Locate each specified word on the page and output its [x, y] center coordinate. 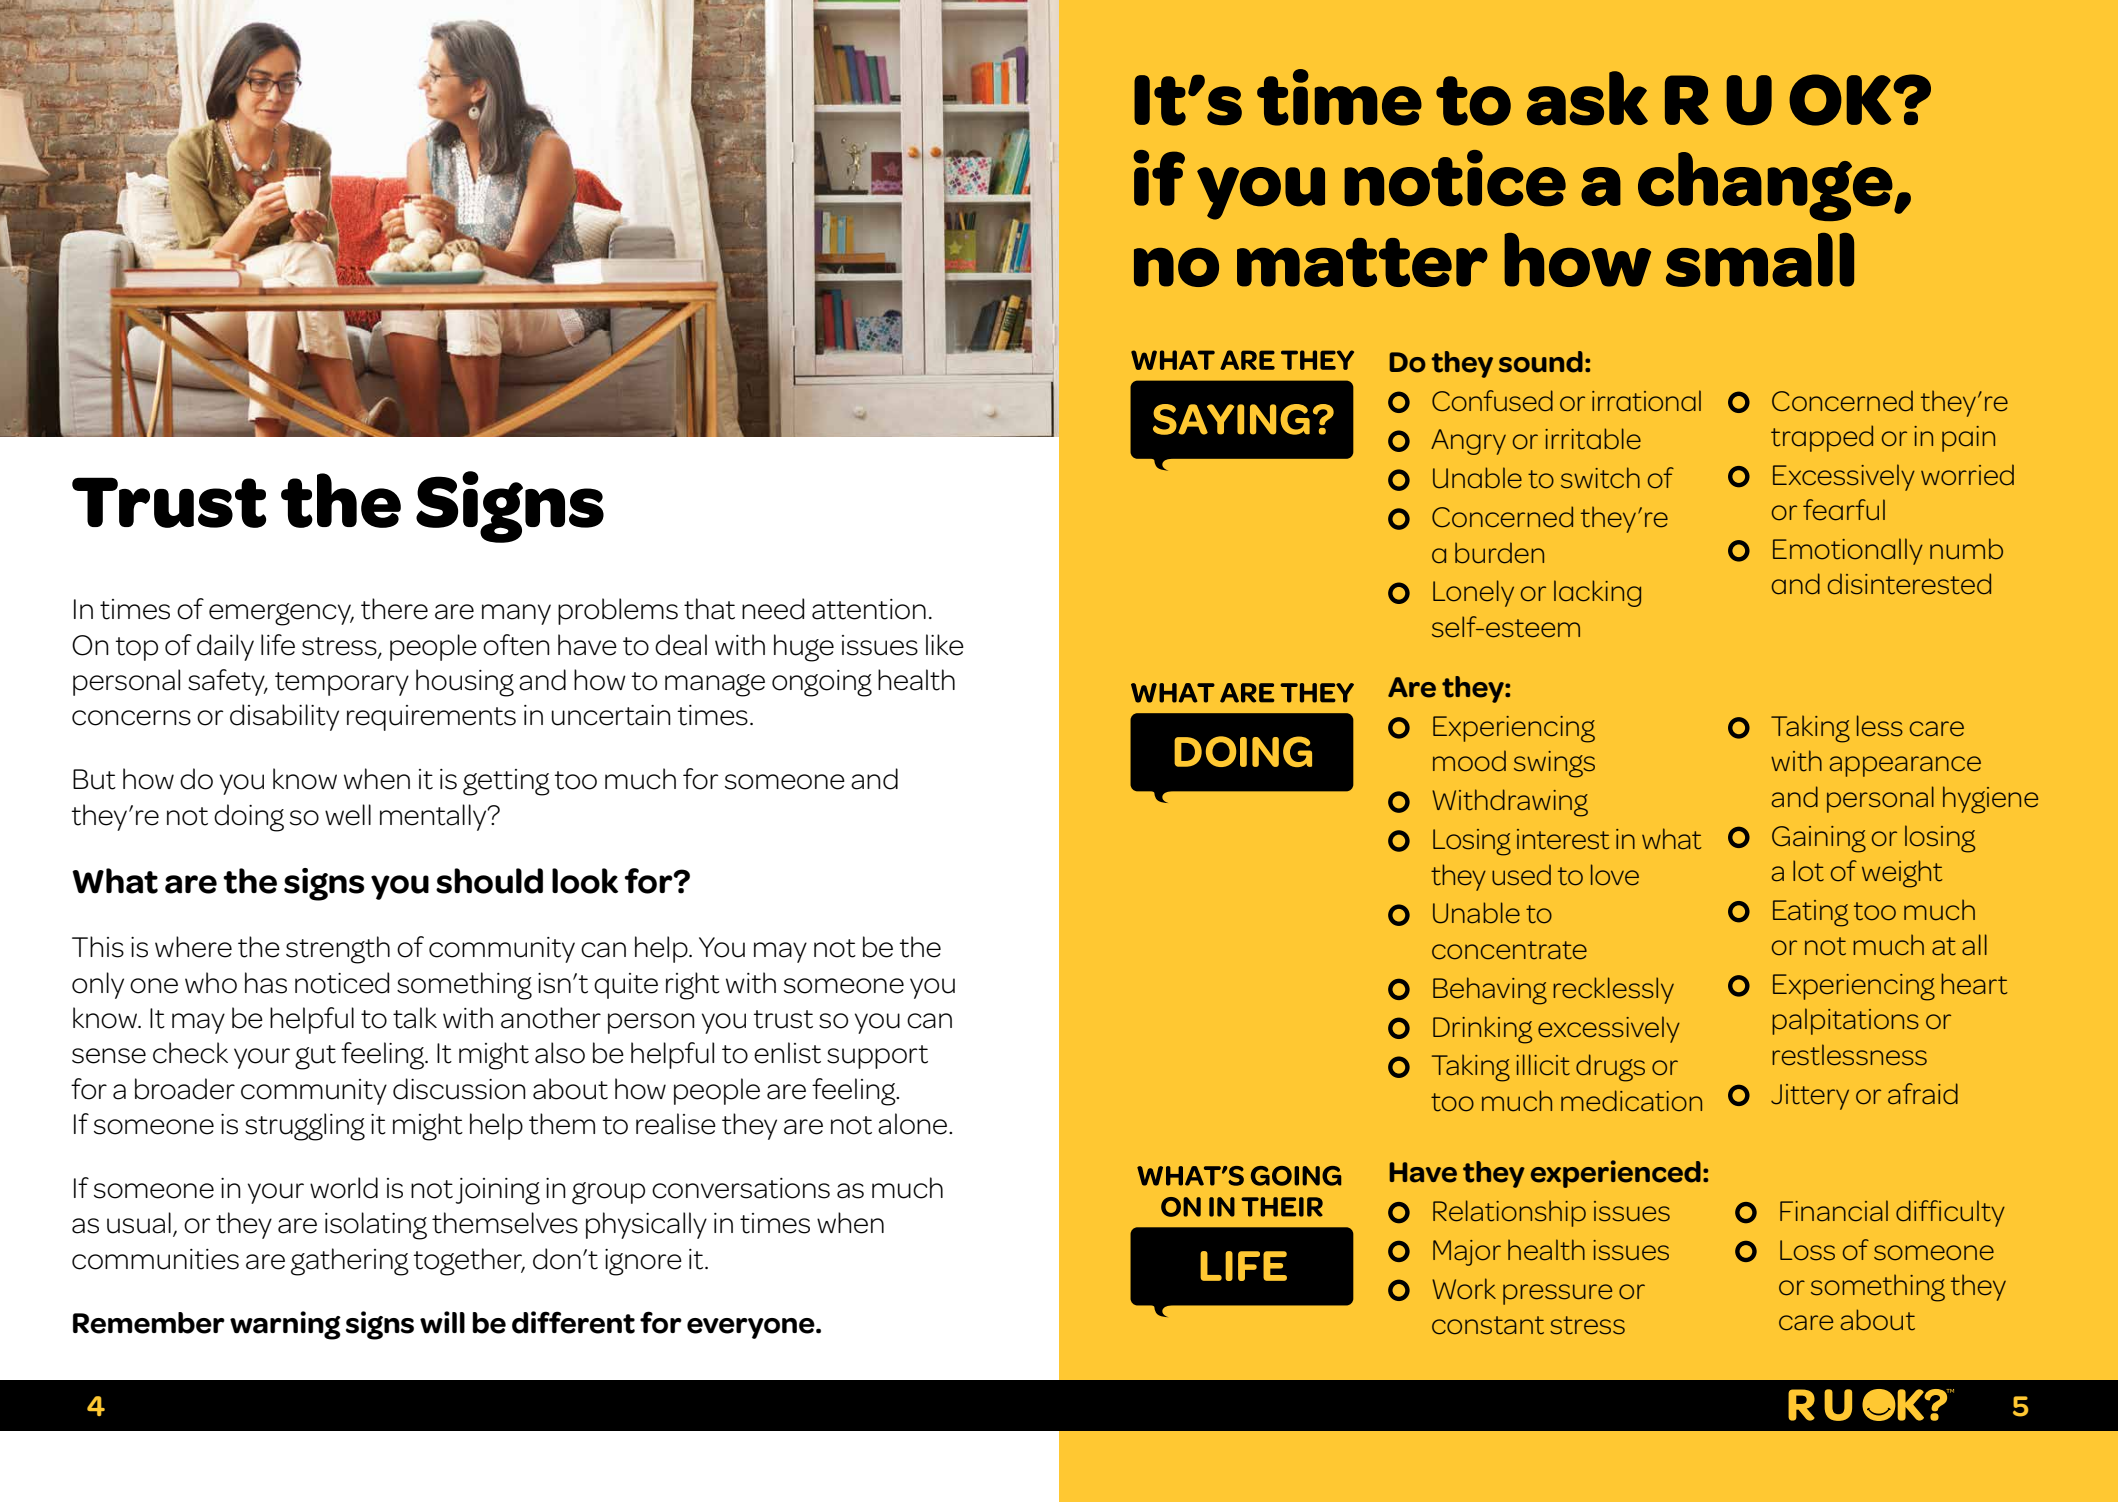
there [394, 609]
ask [1587, 98]
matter [1362, 262]
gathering [350, 1262]
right [693, 986]
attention [869, 609]
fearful [1844, 510]
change [1766, 186]
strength [338, 950]
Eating [1810, 913]
